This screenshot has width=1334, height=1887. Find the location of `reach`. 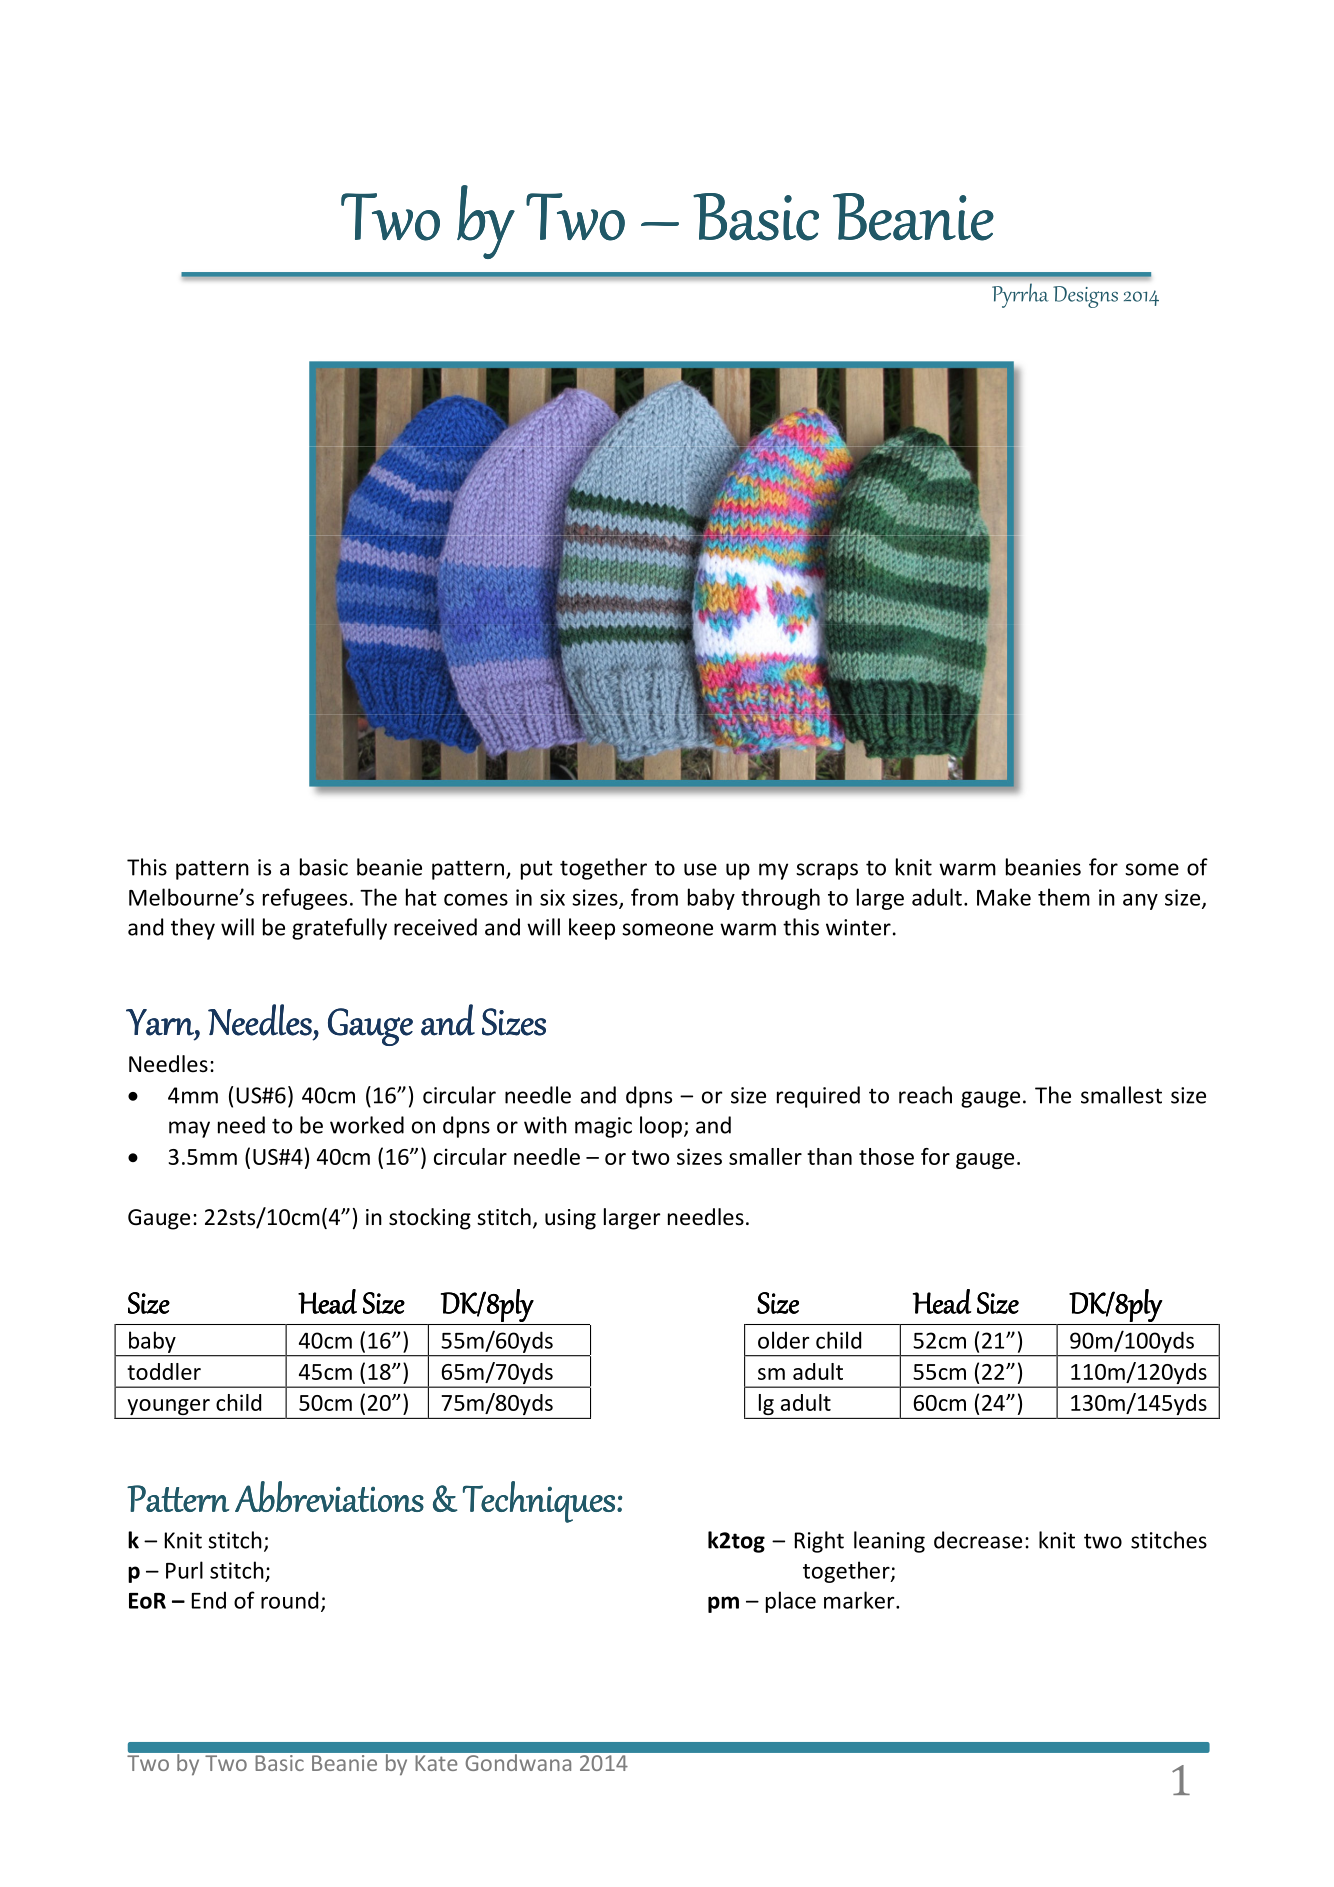

reach is located at coordinates (925, 1095).
